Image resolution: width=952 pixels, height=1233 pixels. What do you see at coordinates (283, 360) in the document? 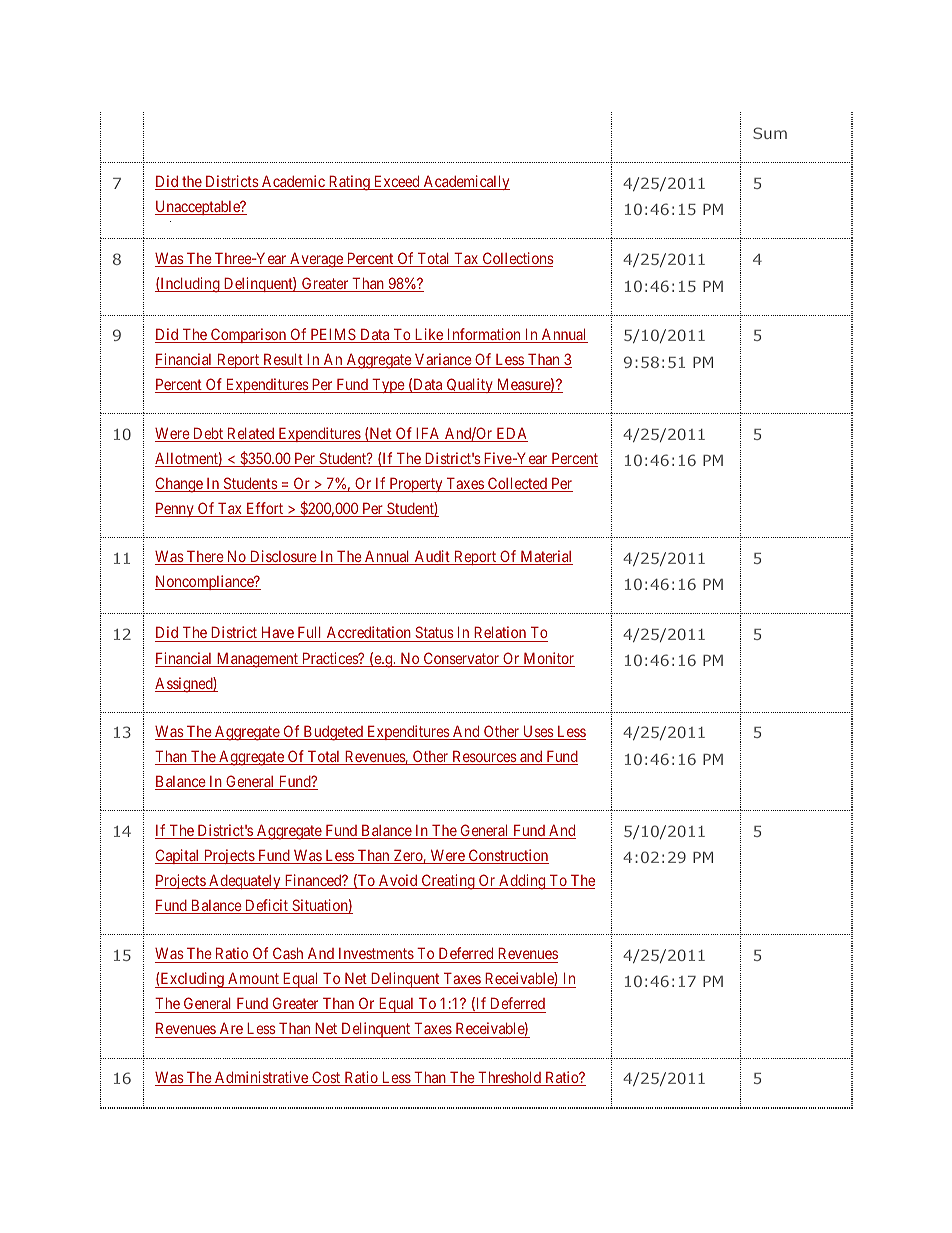
I see `Result` at bounding box center [283, 360].
